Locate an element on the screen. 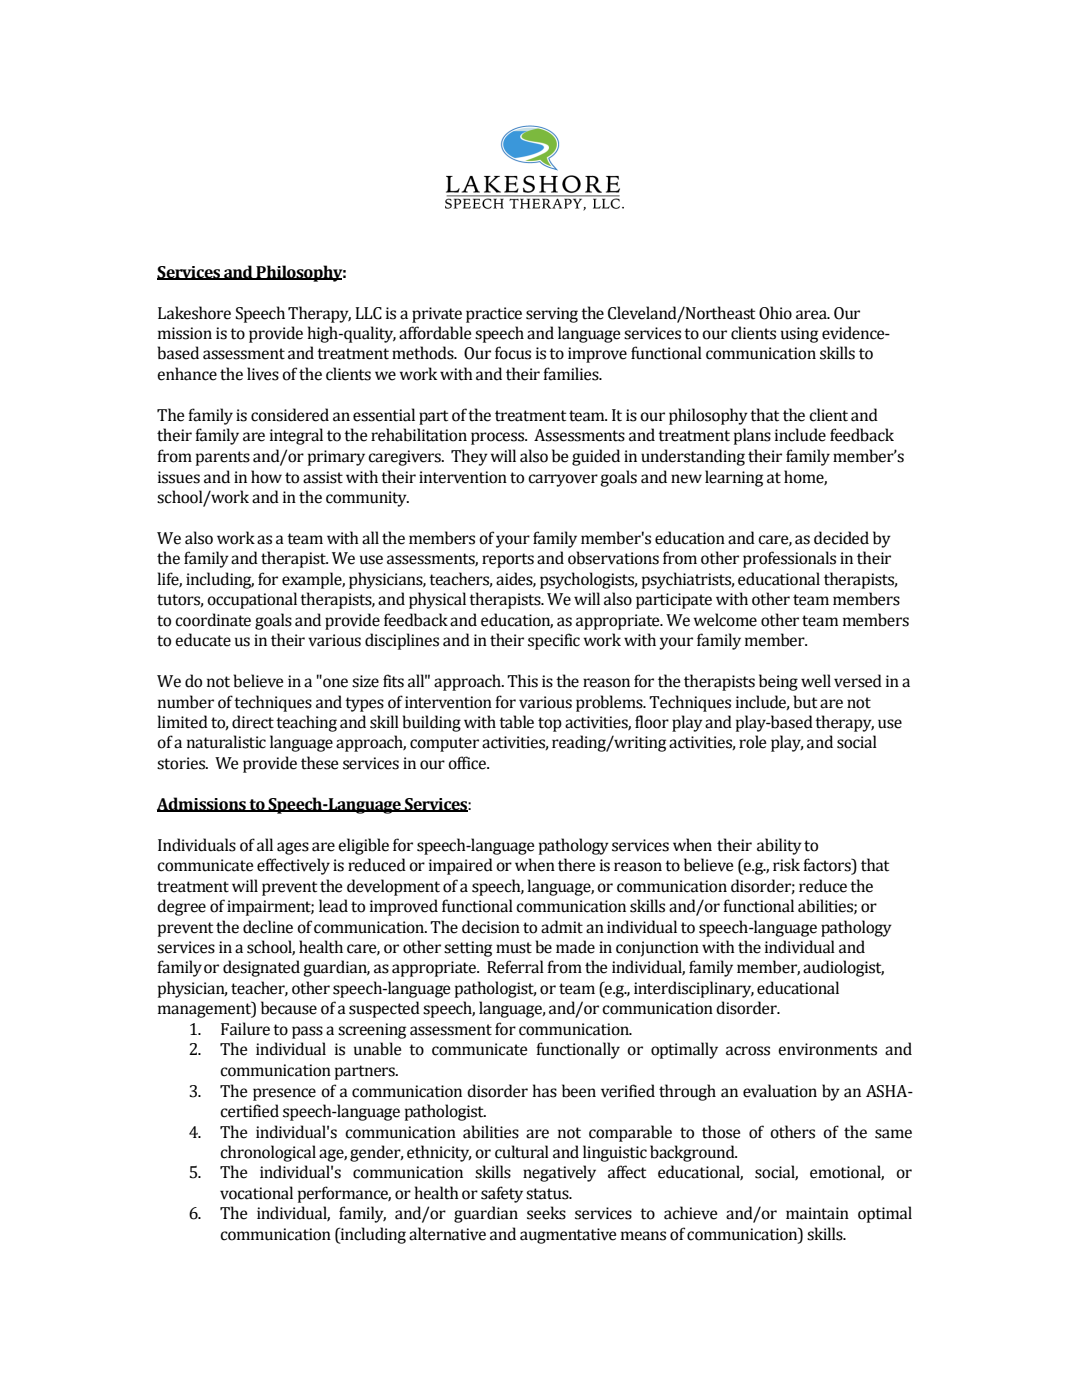 The height and width of the screenshot is (1383, 1069). has is located at coordinates (544, 1091).
